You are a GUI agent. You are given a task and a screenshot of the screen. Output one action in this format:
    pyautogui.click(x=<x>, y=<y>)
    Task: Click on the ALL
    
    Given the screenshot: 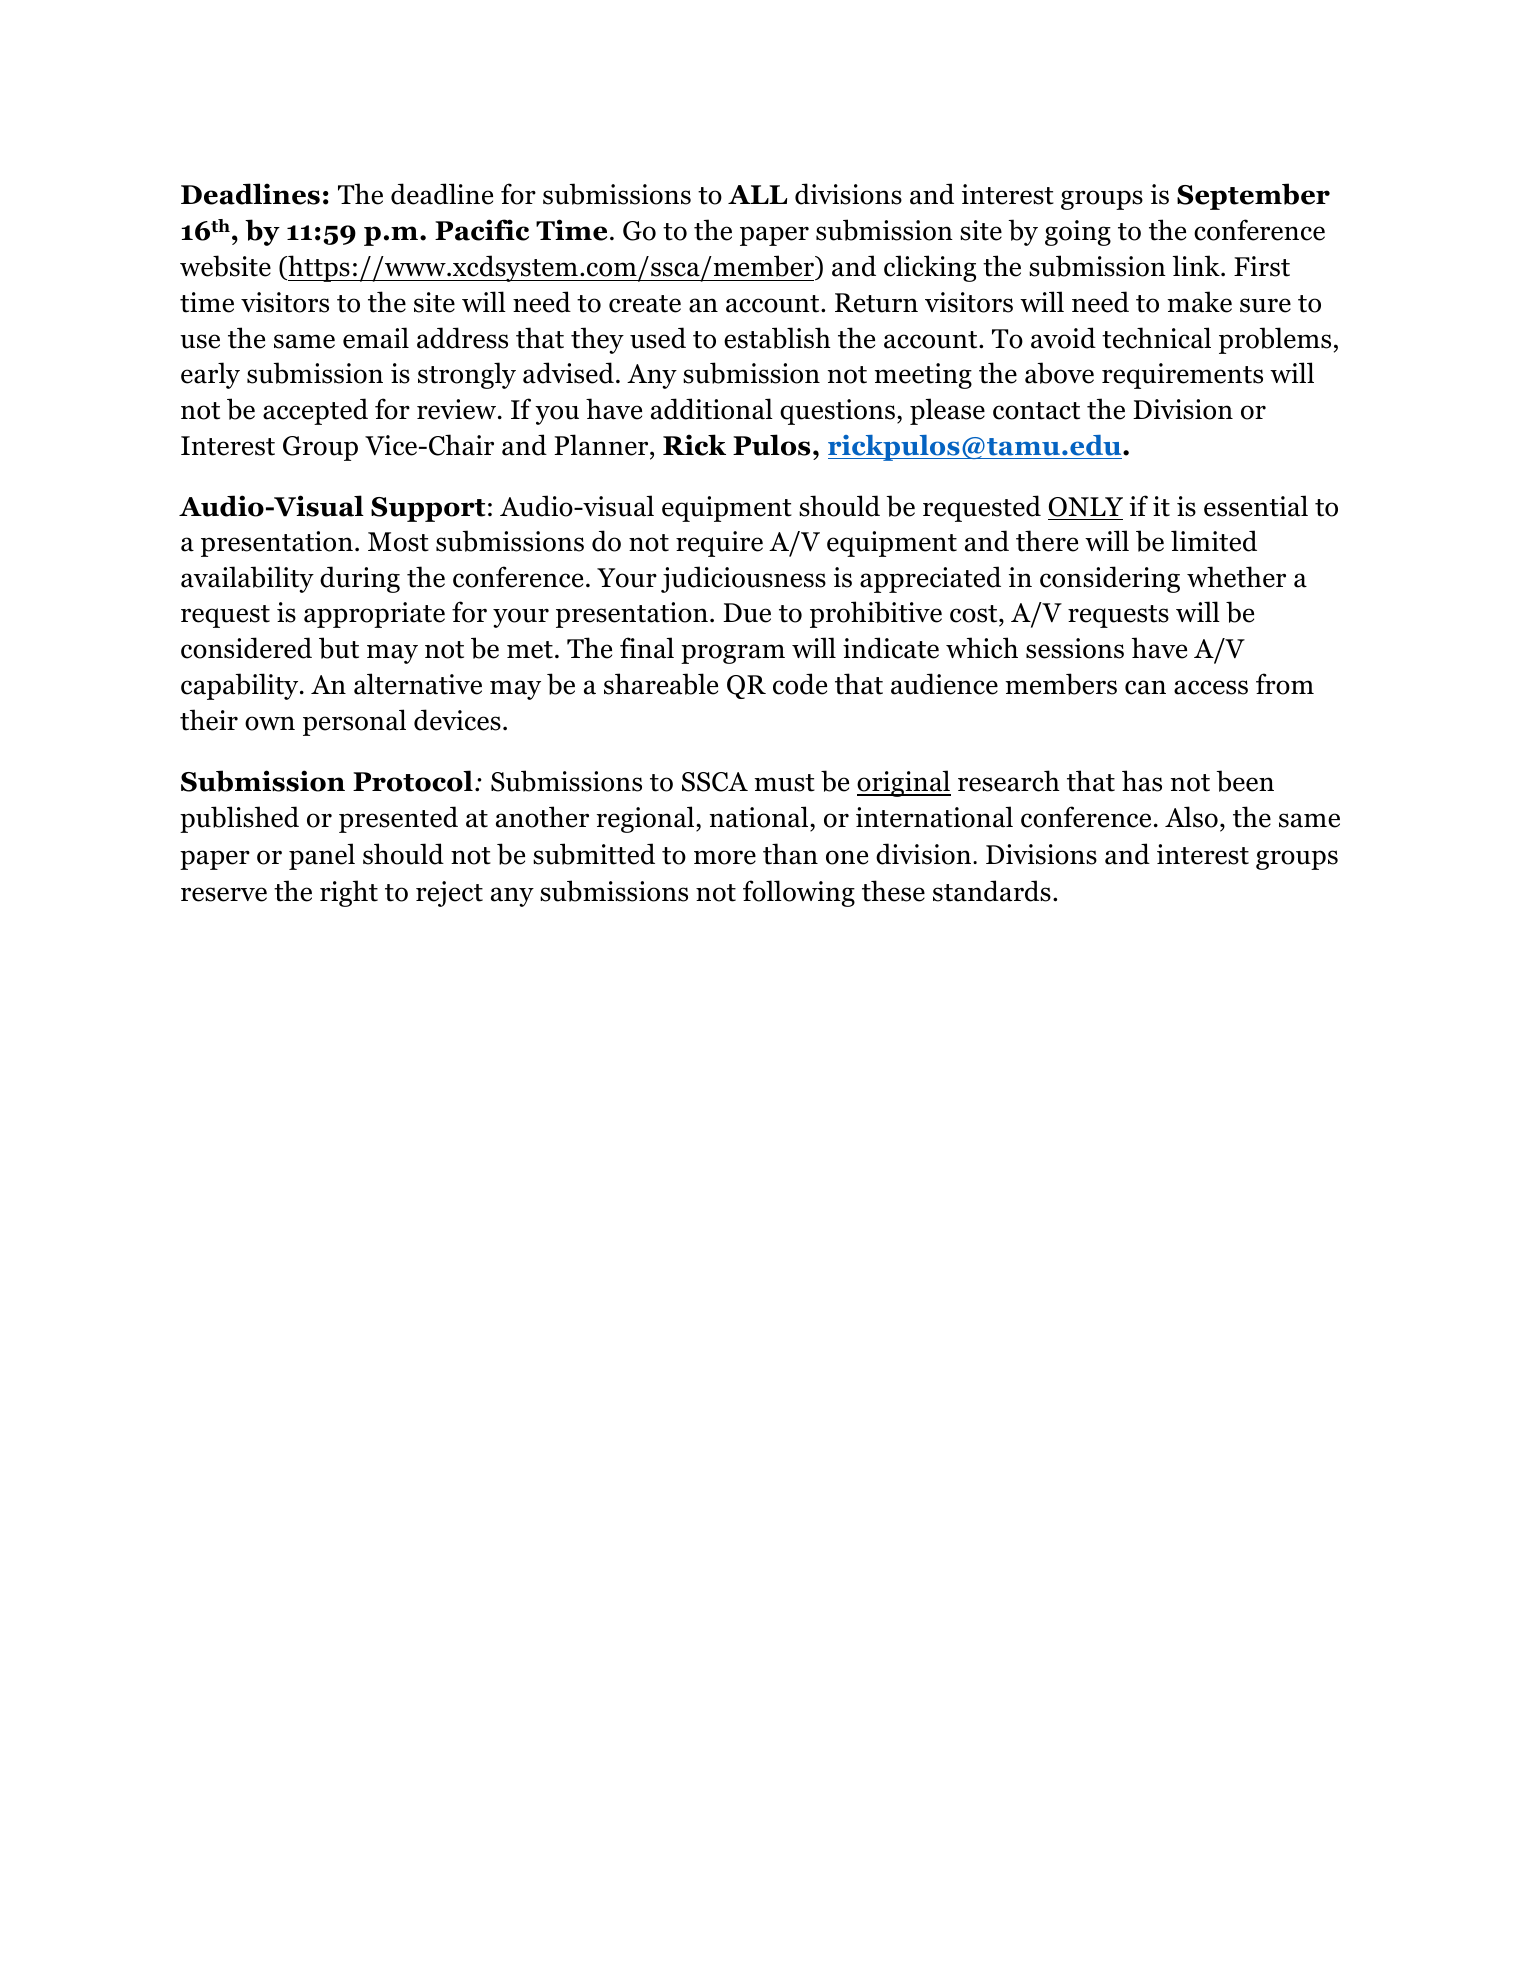 What is the action you would take?
    pyautogui.click(x=757, y=194)
